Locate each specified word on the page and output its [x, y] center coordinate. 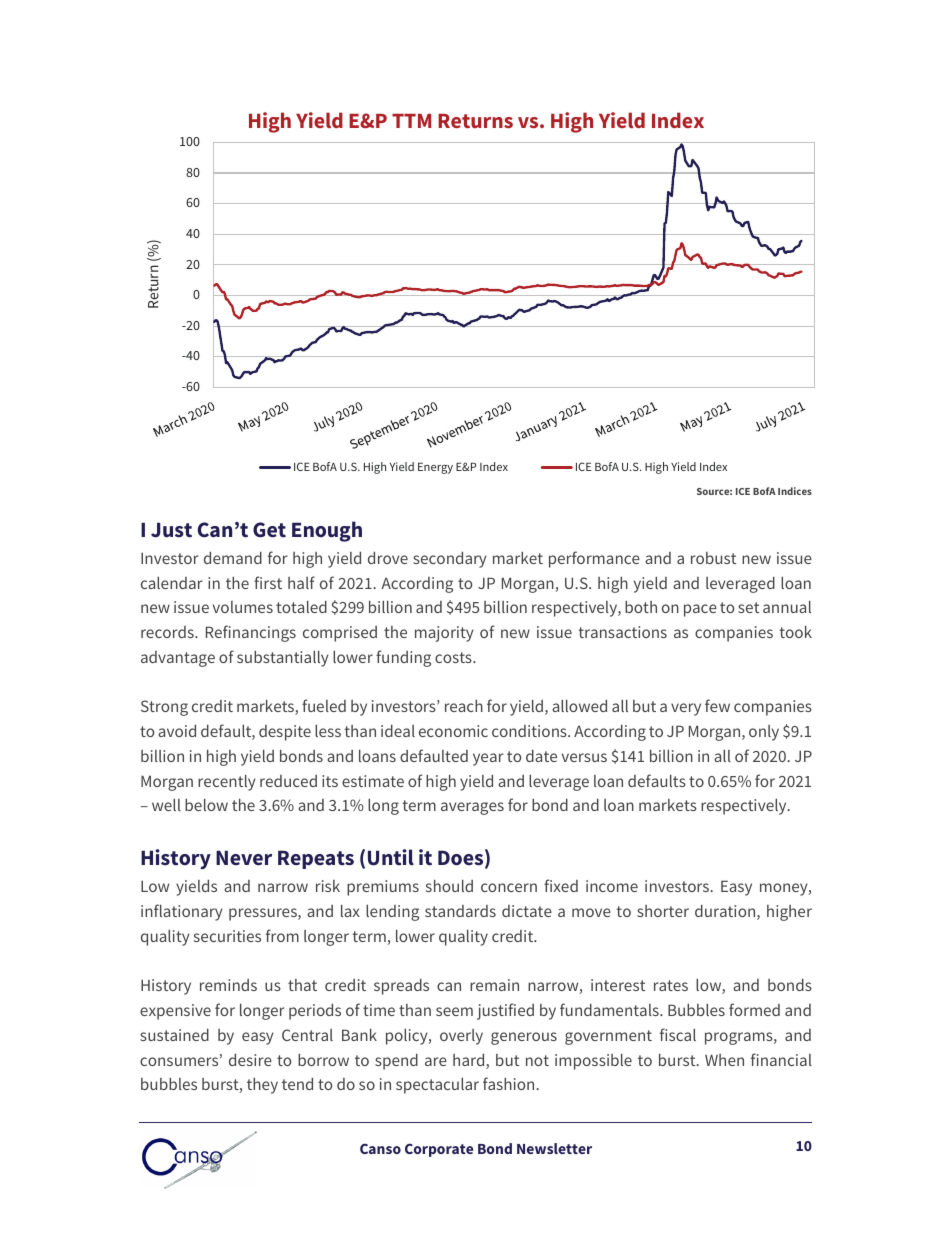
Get [269, 530]
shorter [663, 911]
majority [444, 634]
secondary [450, 560]
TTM [411, 121]
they [262, 1086]
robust [713, 558]
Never [244, 858]
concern [509, 887]
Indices [795, 491]
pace [700, 610]
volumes [243, 607]
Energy [435, 468]
